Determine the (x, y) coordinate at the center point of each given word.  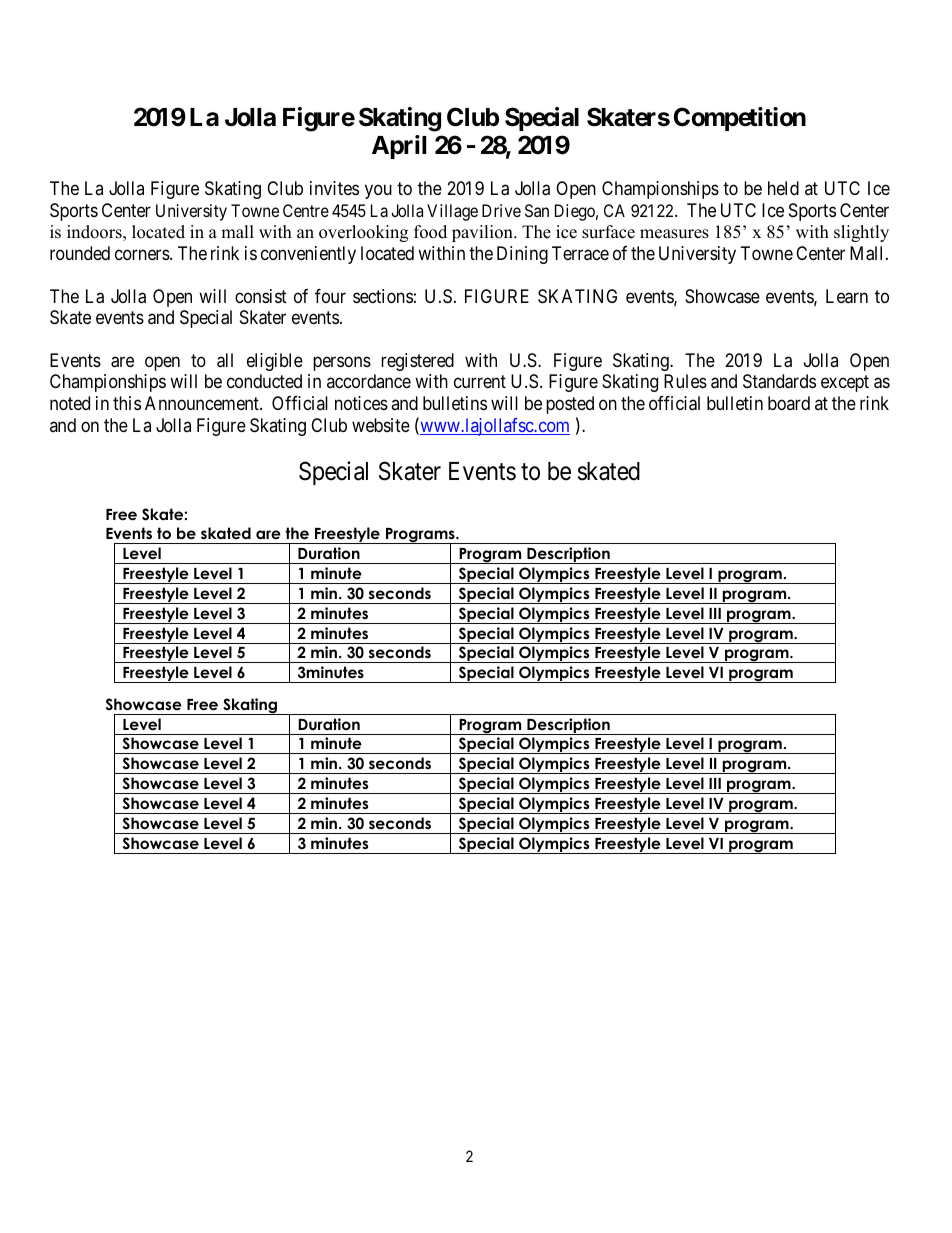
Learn (847, 296)
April (399, 147)
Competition (740, 119)
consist (261, 296)
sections (383, 296)
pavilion (483, 233)
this (127, 403)
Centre (306, 210)
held (783, 188)
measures (674, 234)
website (381, 425)
